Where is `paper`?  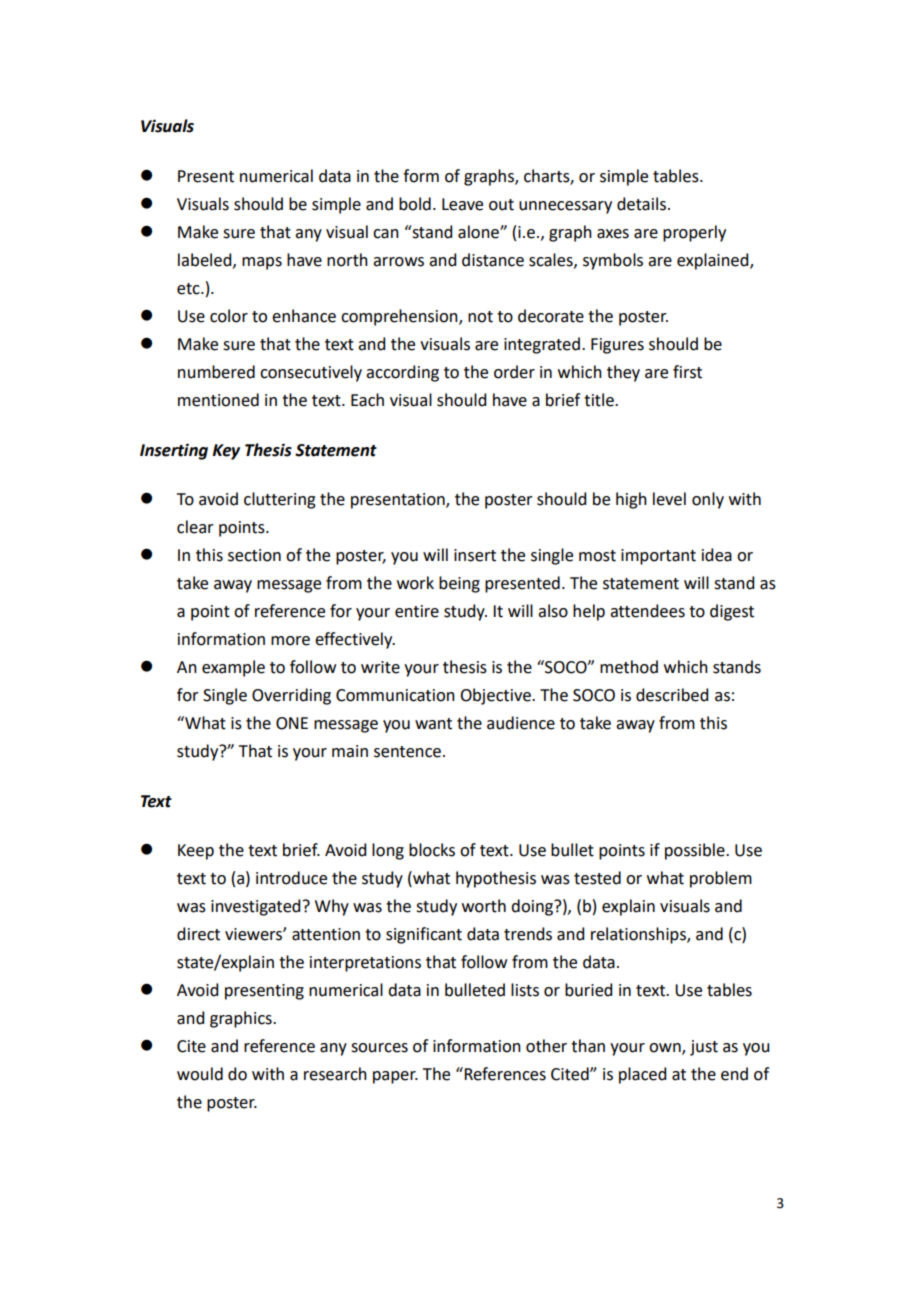 paper is located at coordinates (395, 1077).
